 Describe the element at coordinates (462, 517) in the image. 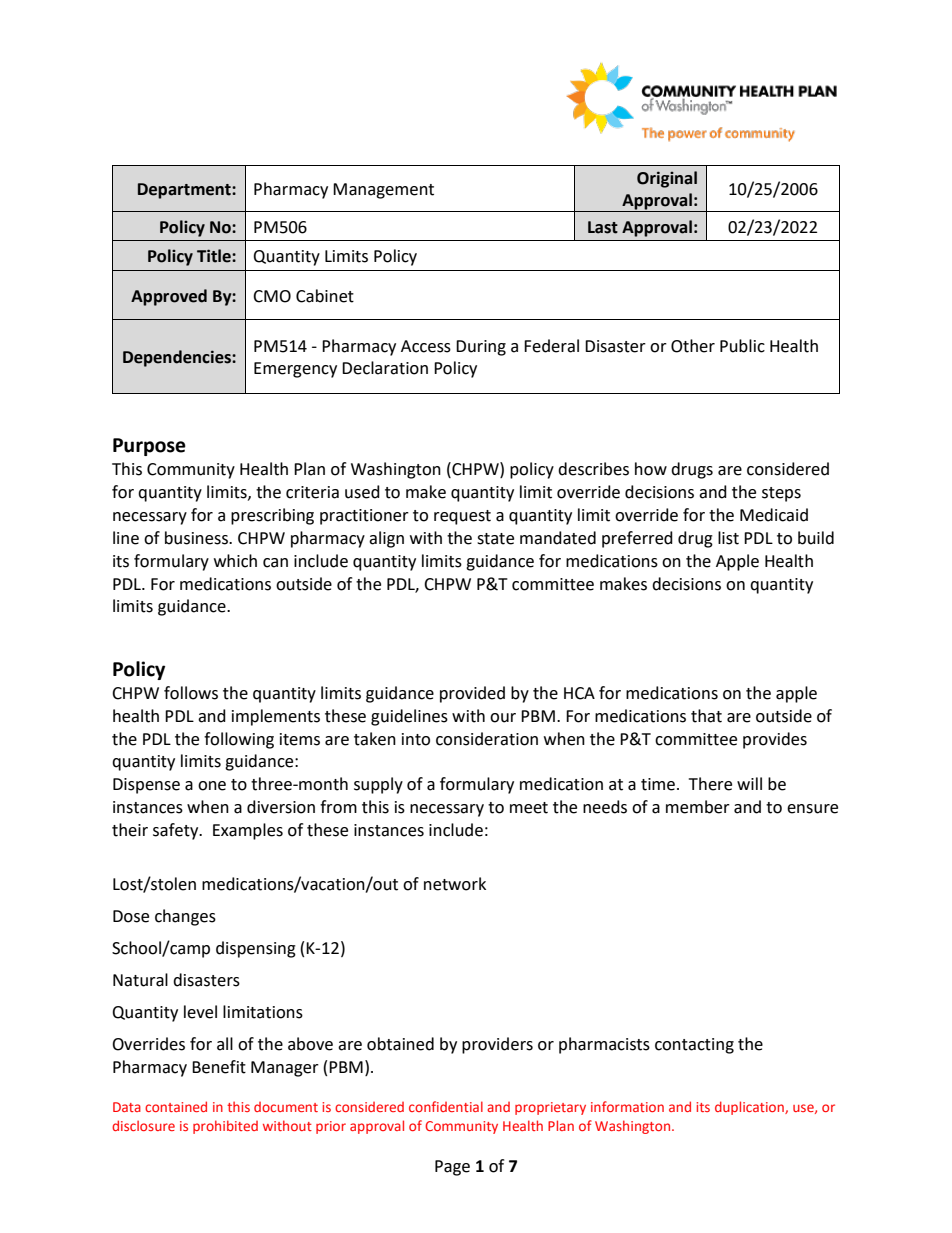

I see `request` at that location.
